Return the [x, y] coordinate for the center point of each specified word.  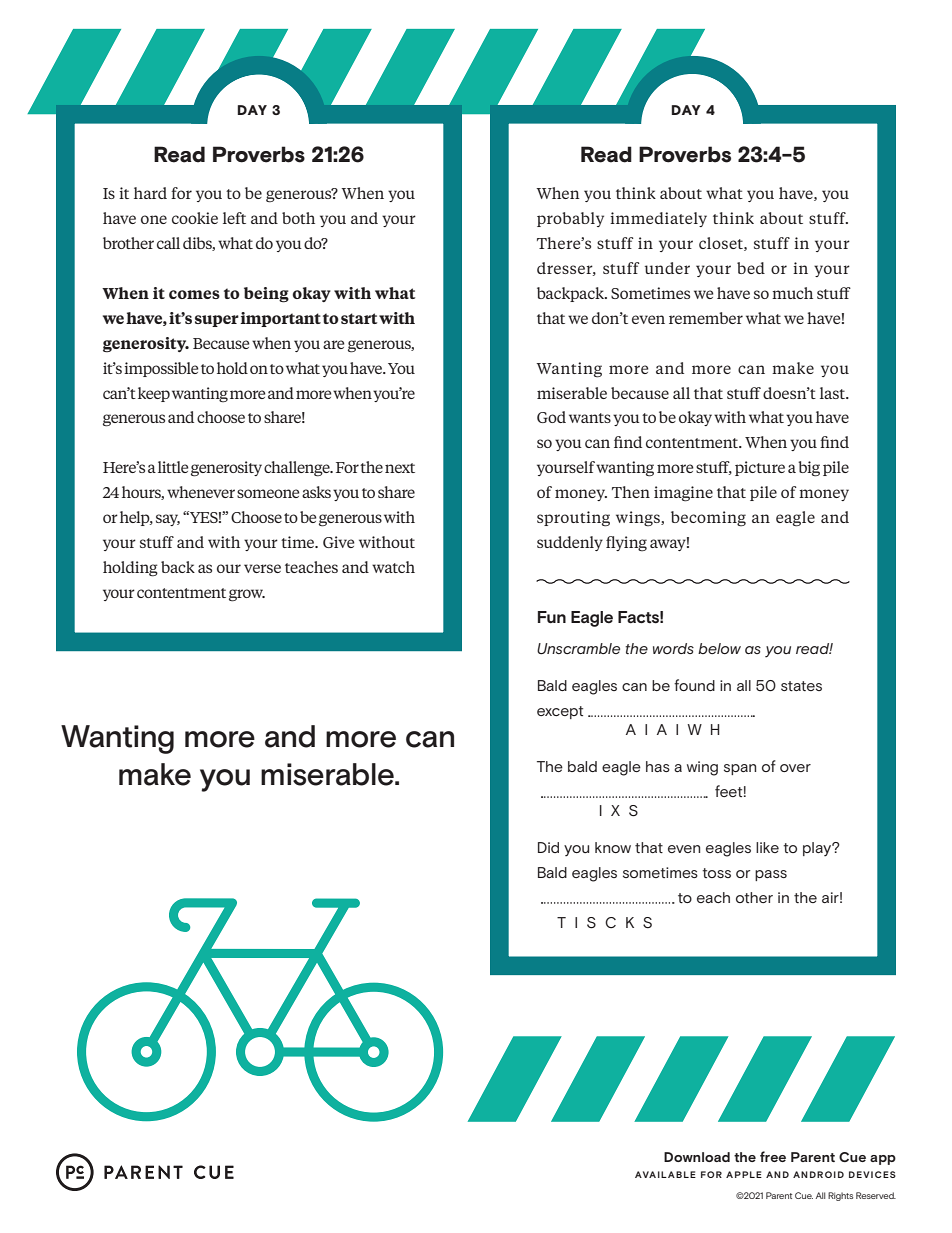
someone [268, 493]
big [809, 469]
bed [751, 268]
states [801, 686]
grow [247, 595]
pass [771, 875]
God [551, 417]
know [613, 847]
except [560, 712]
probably [570, 219]
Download [697, 1157]
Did [548, 847]
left [234, 218]
